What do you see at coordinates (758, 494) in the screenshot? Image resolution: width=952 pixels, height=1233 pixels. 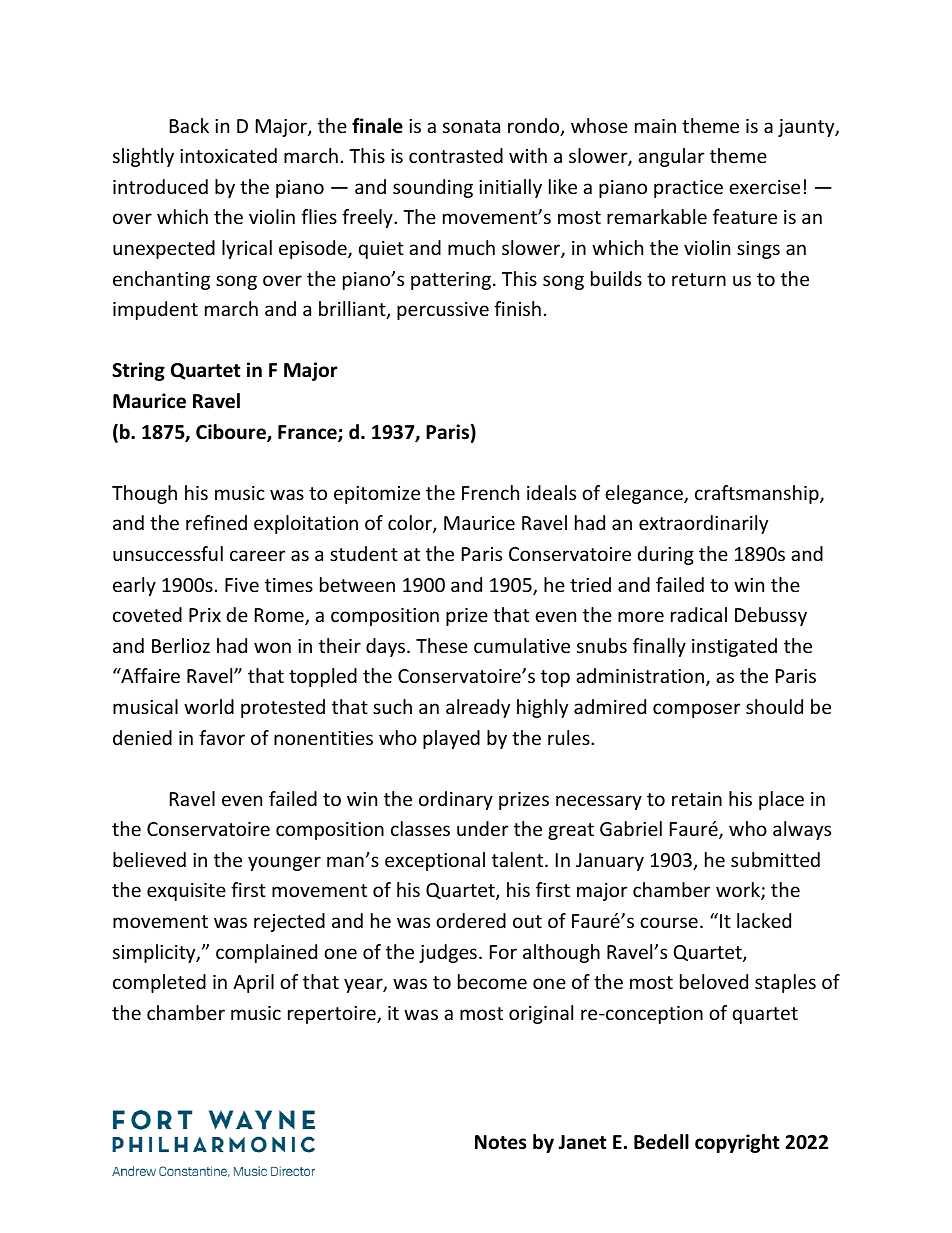 I see `craftsmanship` at bounding box center [758, 494].
